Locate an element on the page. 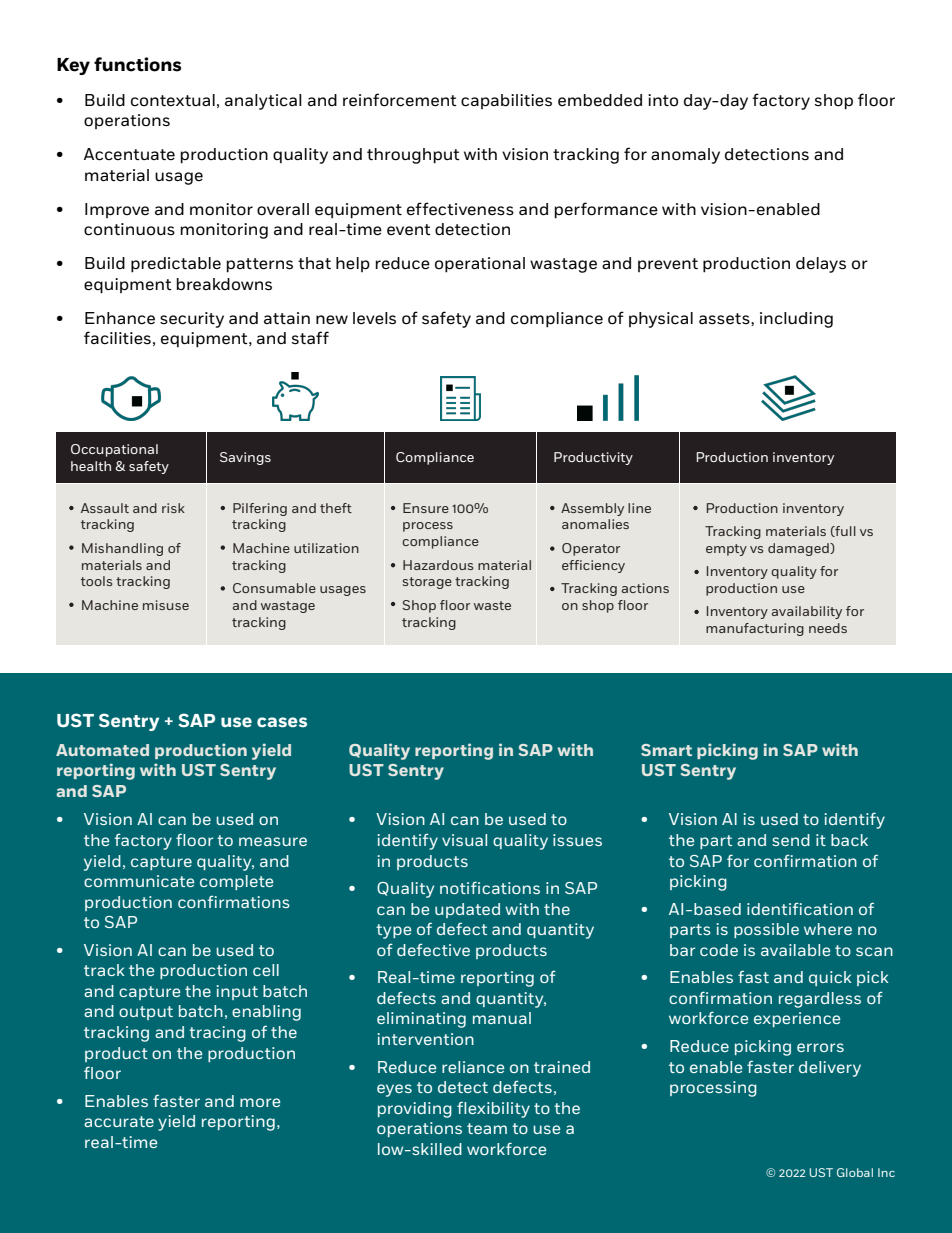 This document has height=1233, width=952. accurate is located at coordinates (119, 1121).
